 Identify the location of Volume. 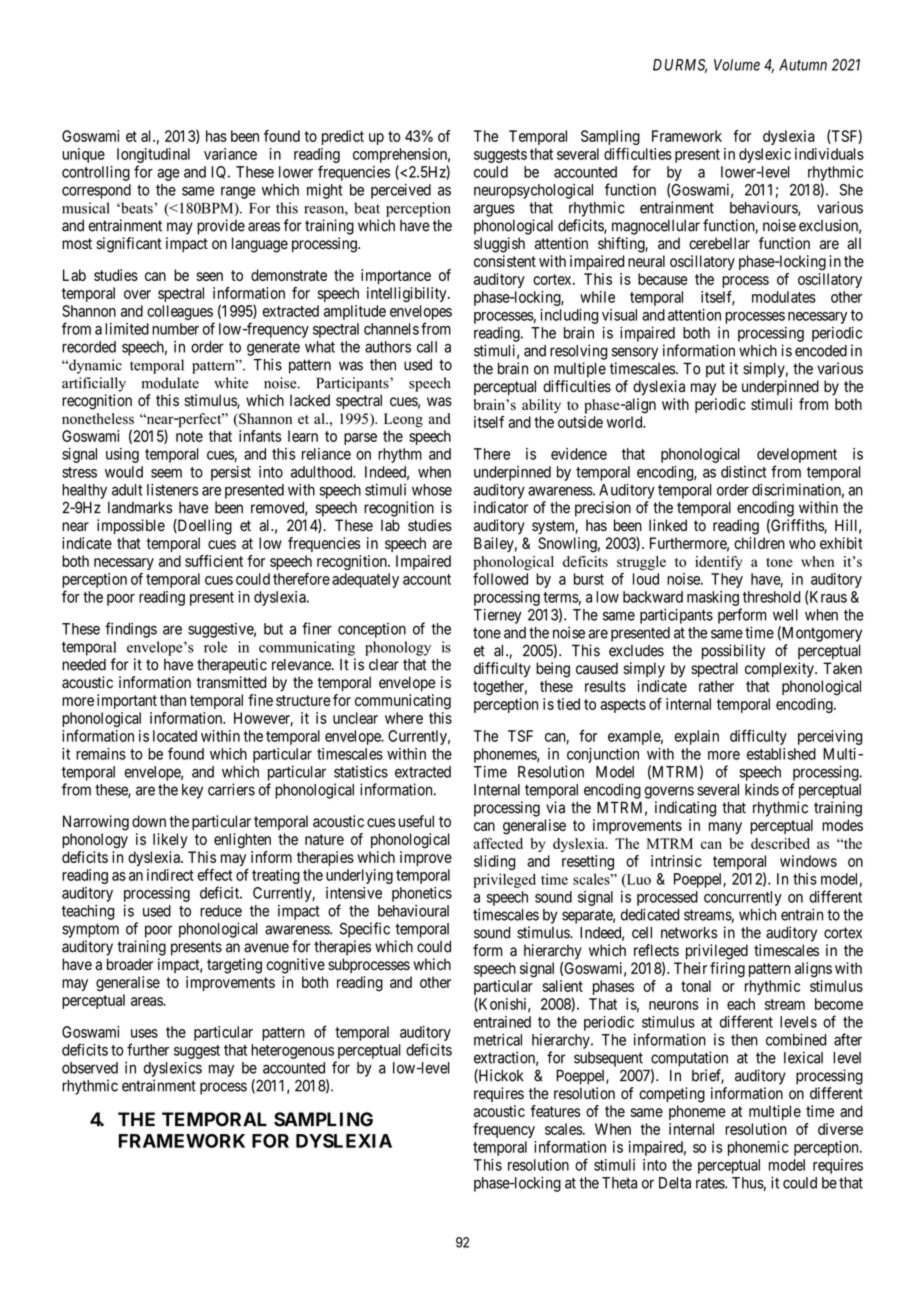
(737, 65).
